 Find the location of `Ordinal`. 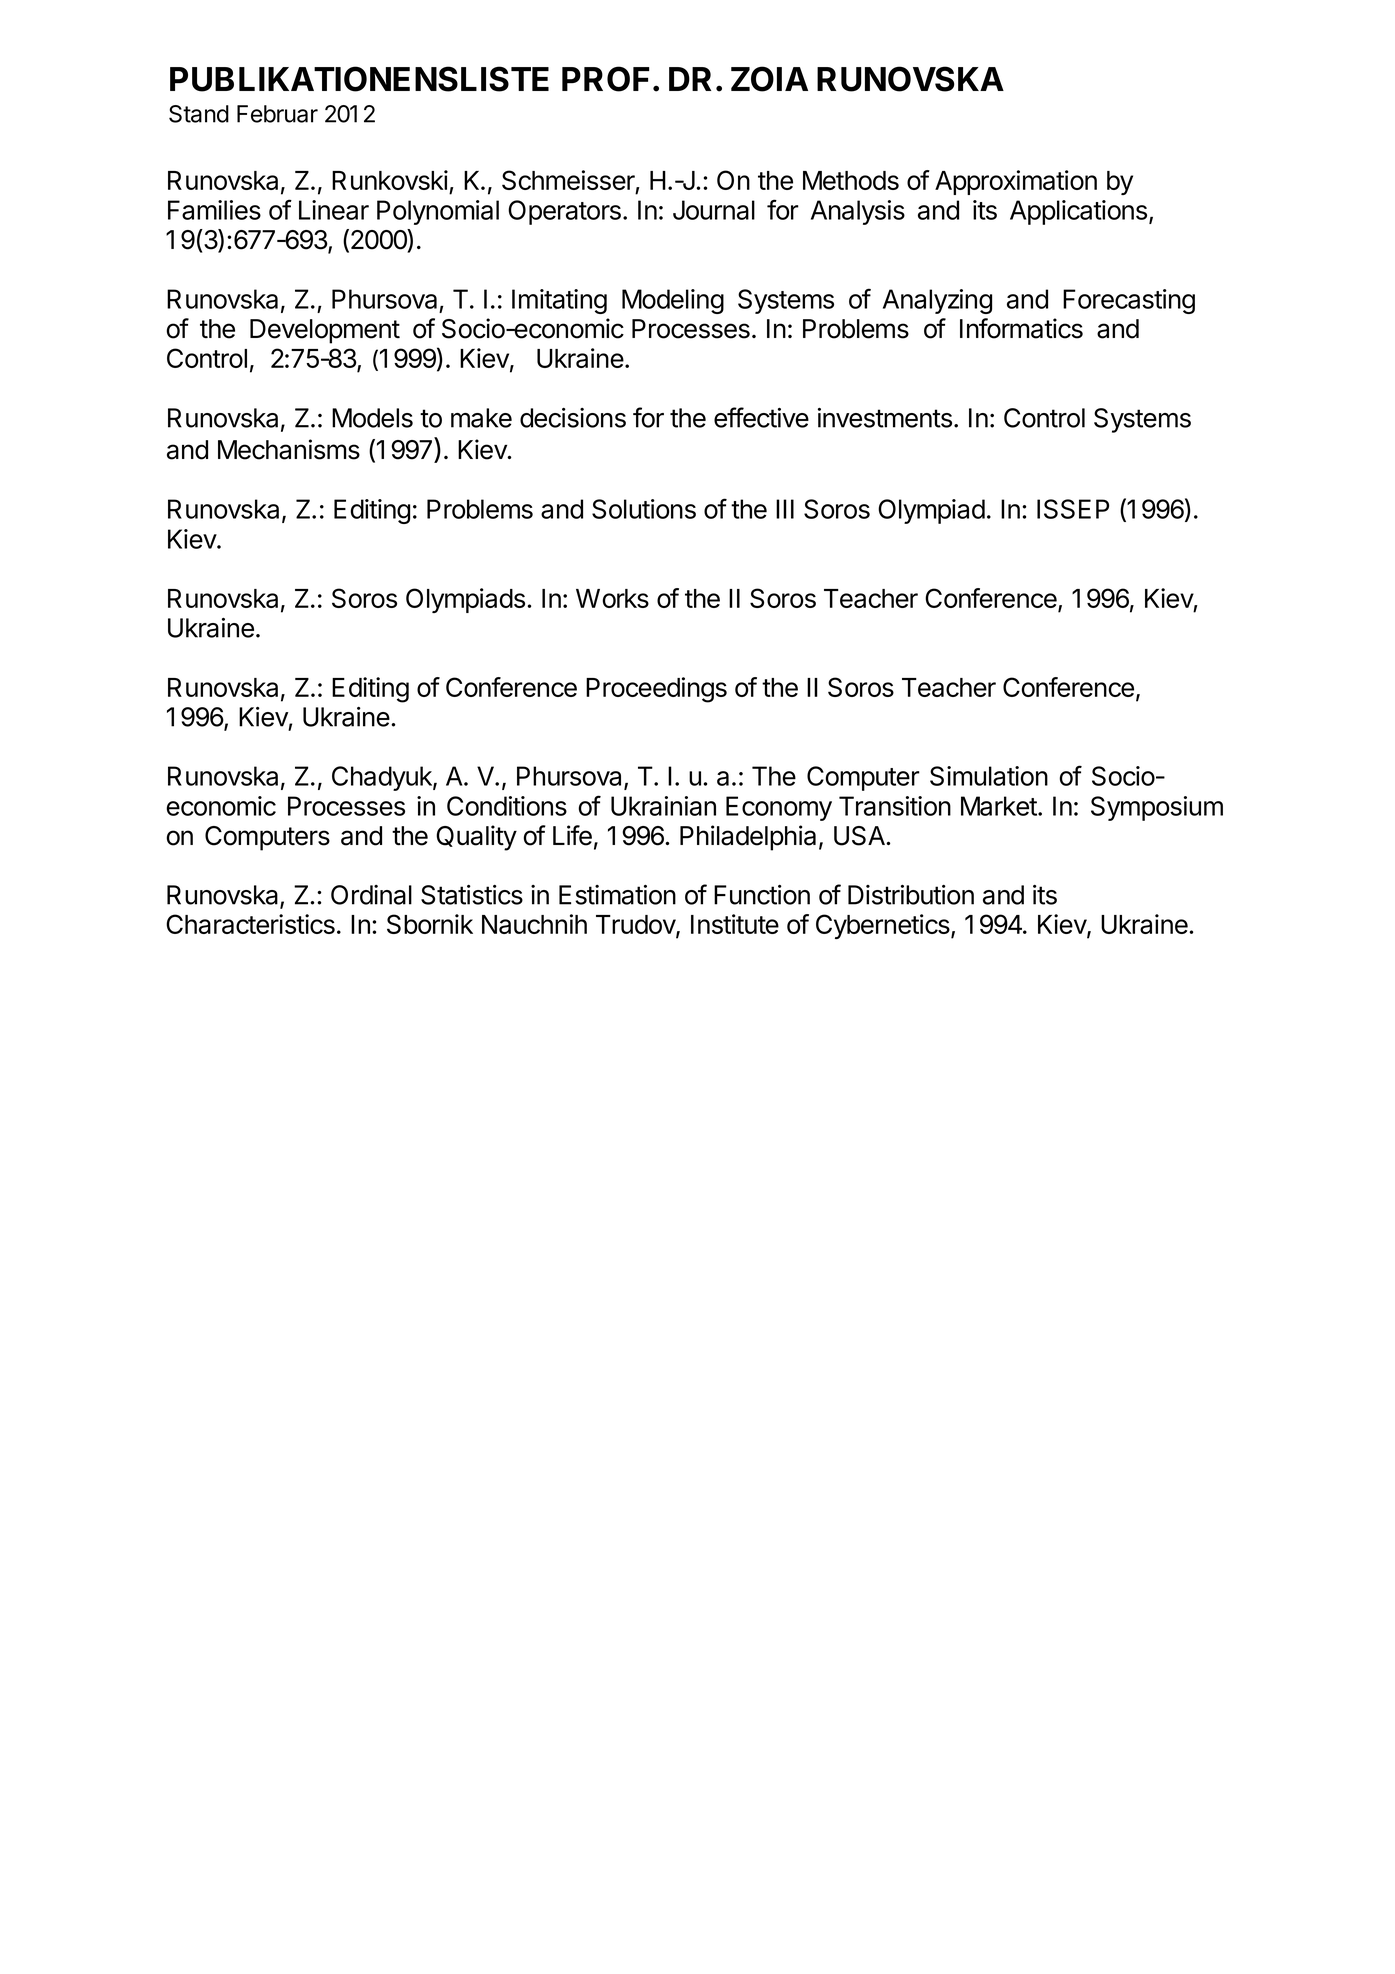

Ordinal is located at coordinates (371, 895).
